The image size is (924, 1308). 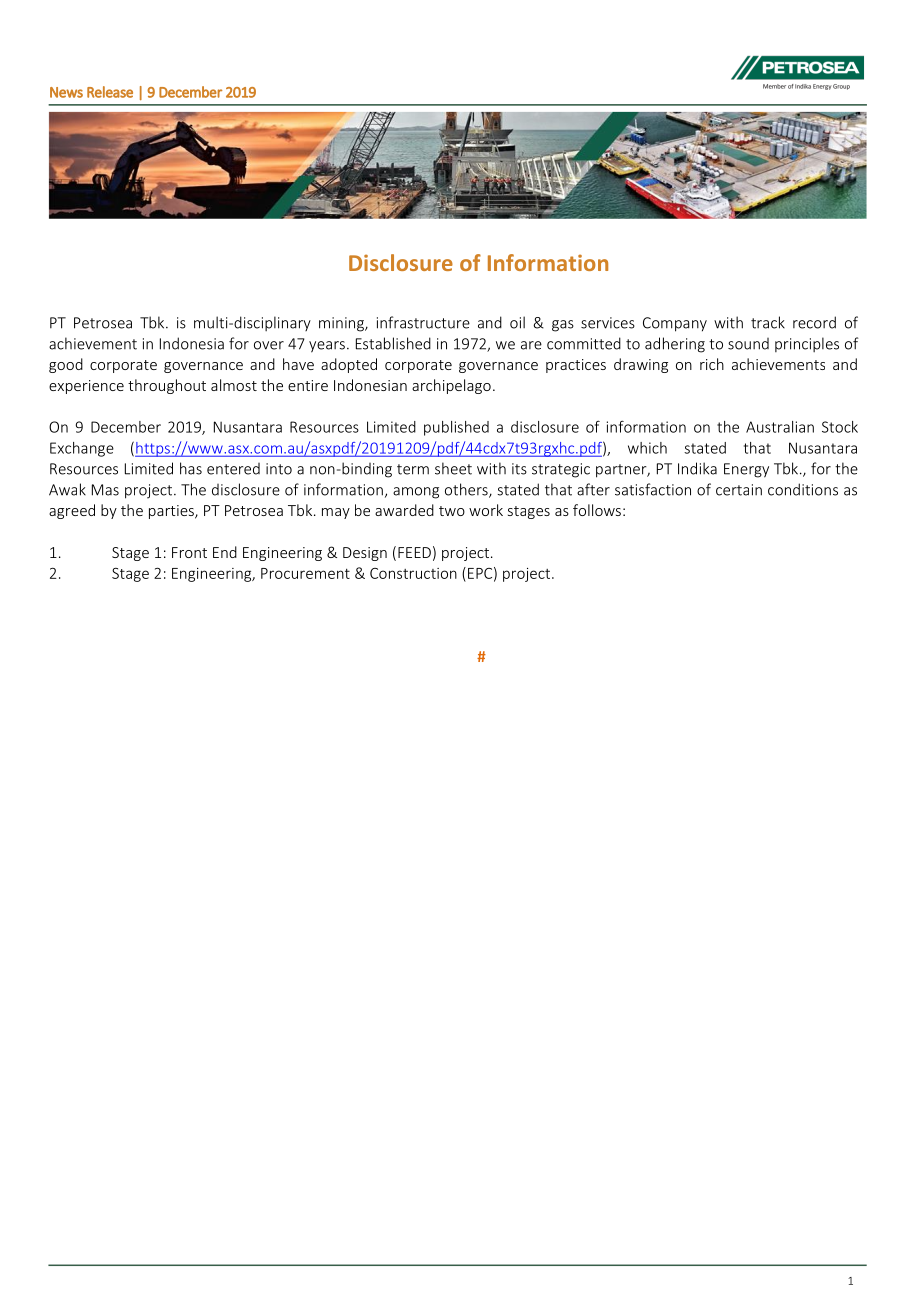 I want to click on mining, so click(x=342, y=324).
